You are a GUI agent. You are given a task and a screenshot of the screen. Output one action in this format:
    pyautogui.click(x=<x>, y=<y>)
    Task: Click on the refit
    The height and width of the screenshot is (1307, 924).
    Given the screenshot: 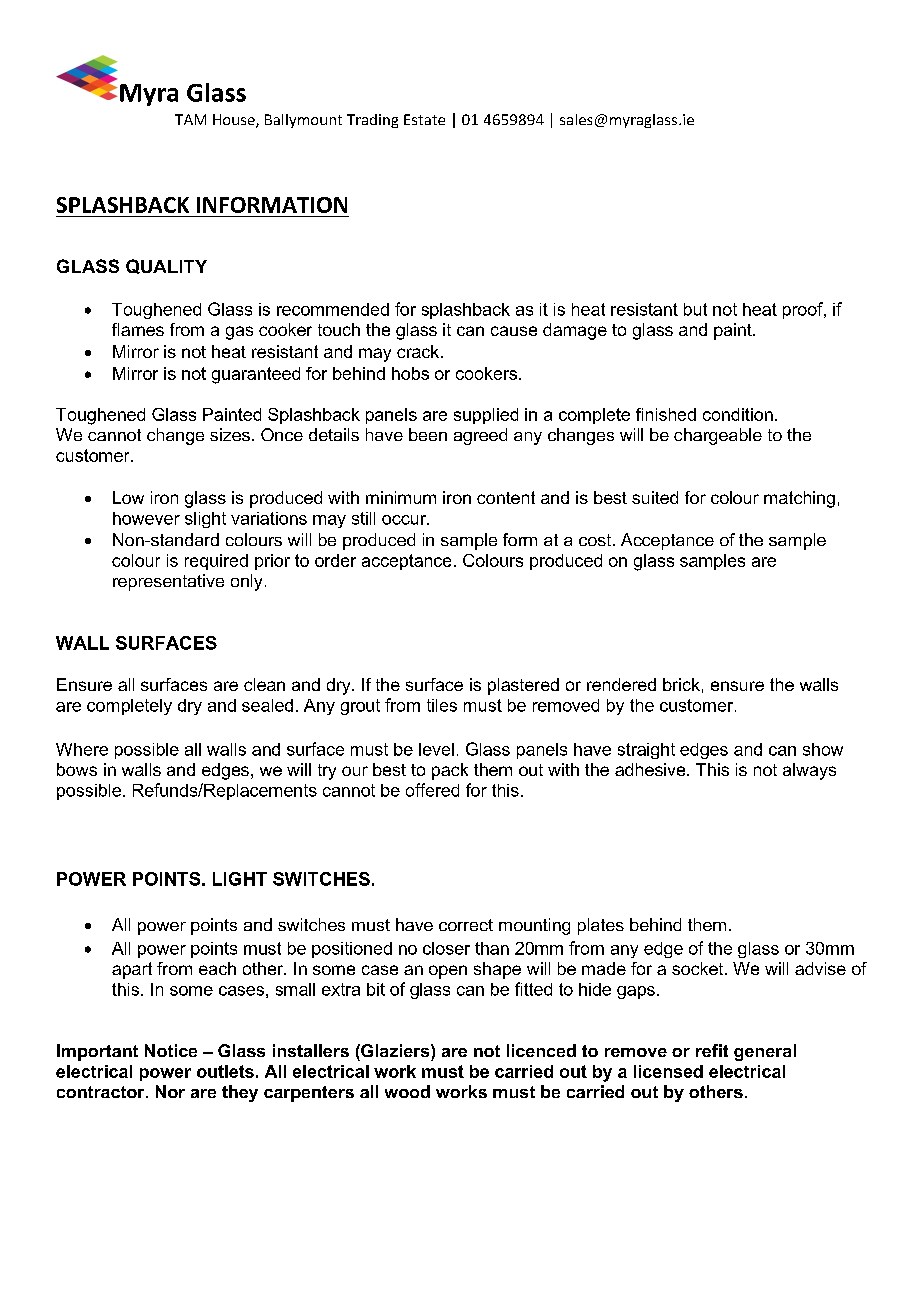 What is the action you would take?
    pyautogui.click(x=712, y=1050)
